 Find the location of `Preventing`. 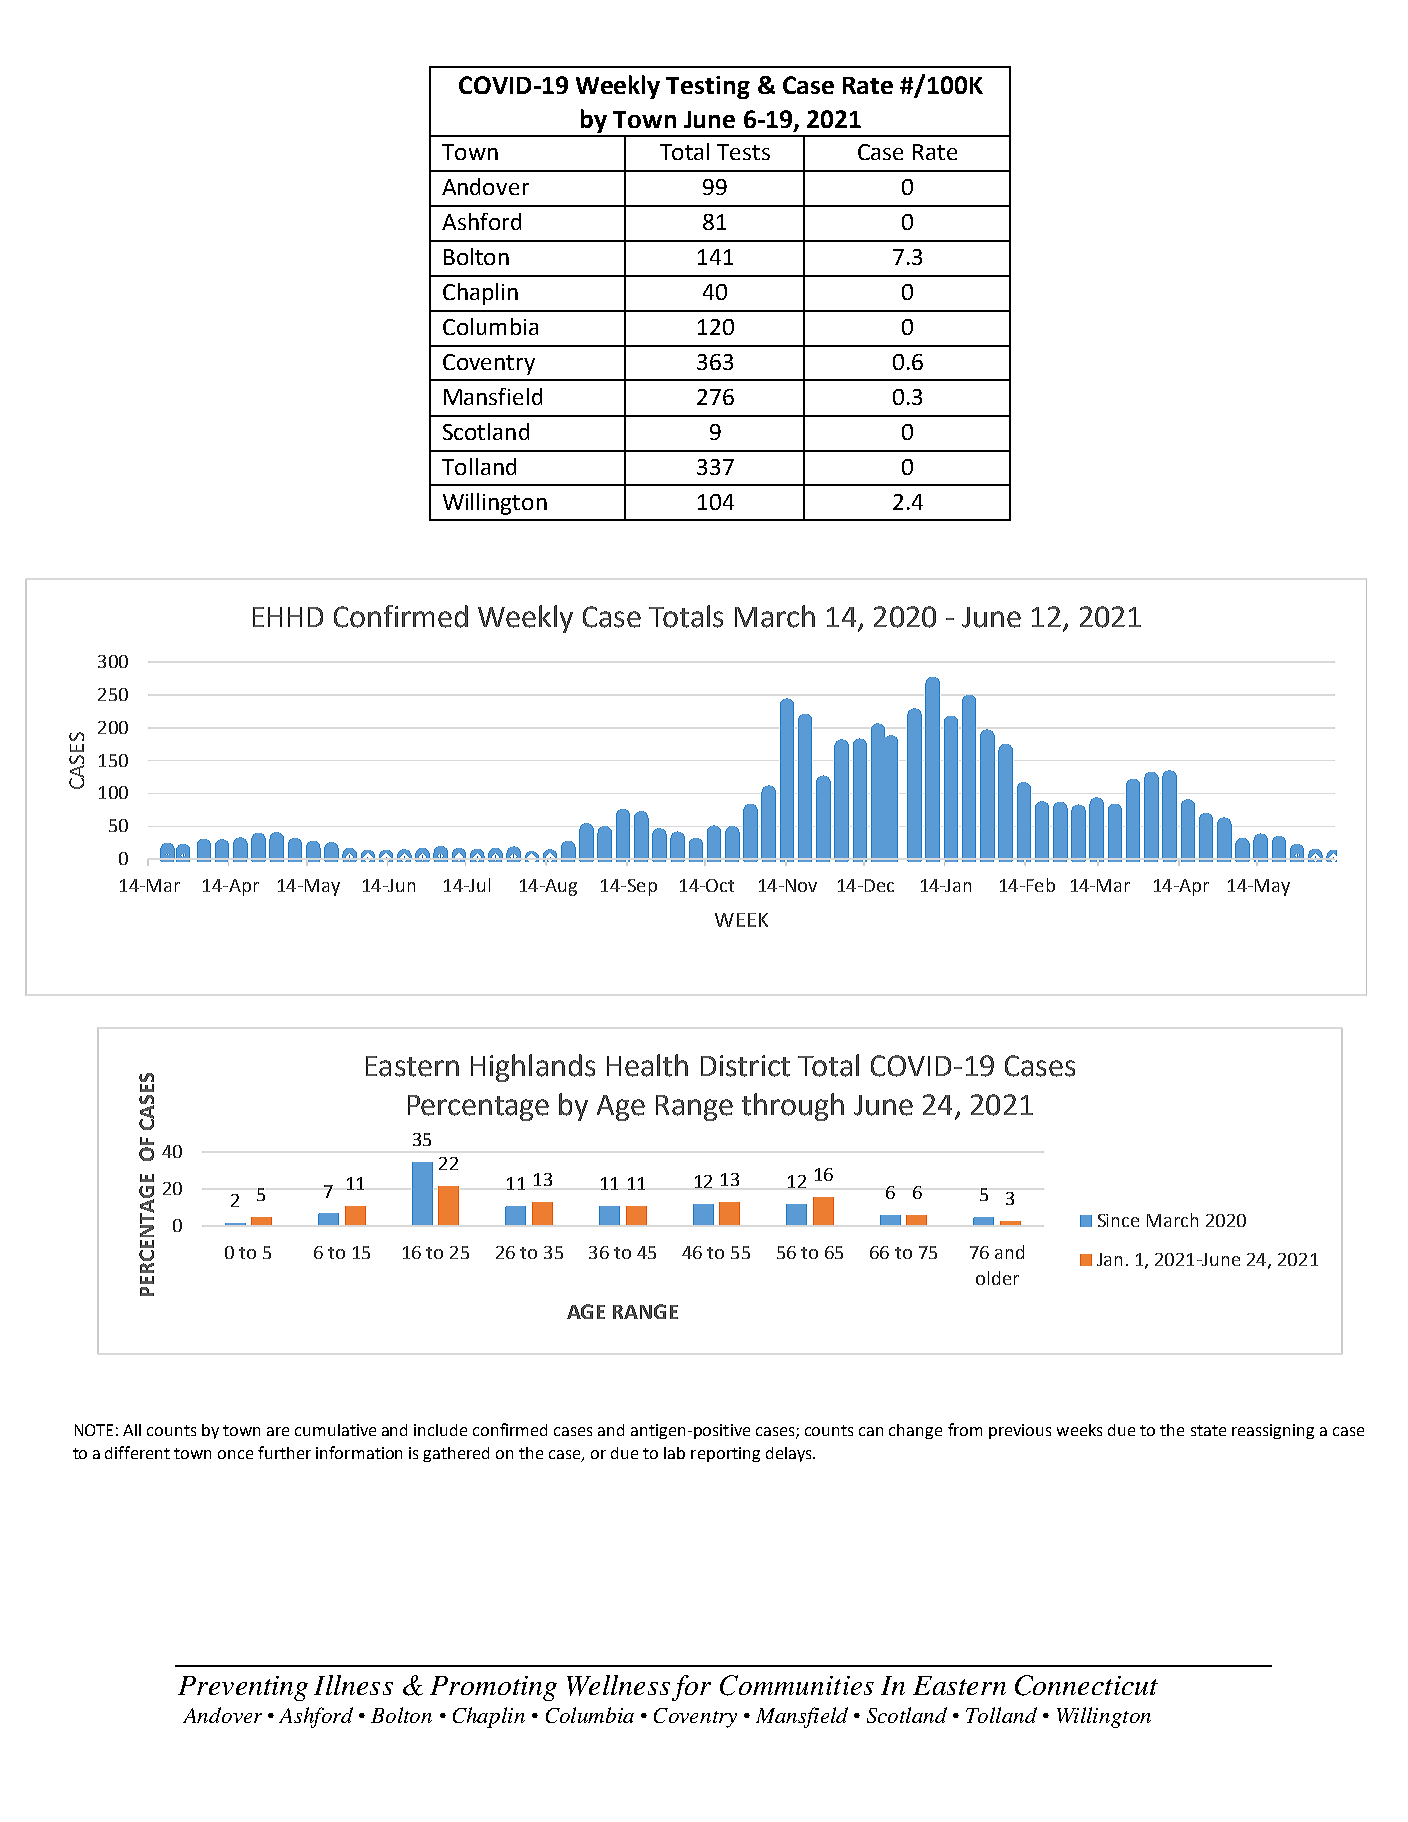

Preventing is located at coordinates (243, 1688).
